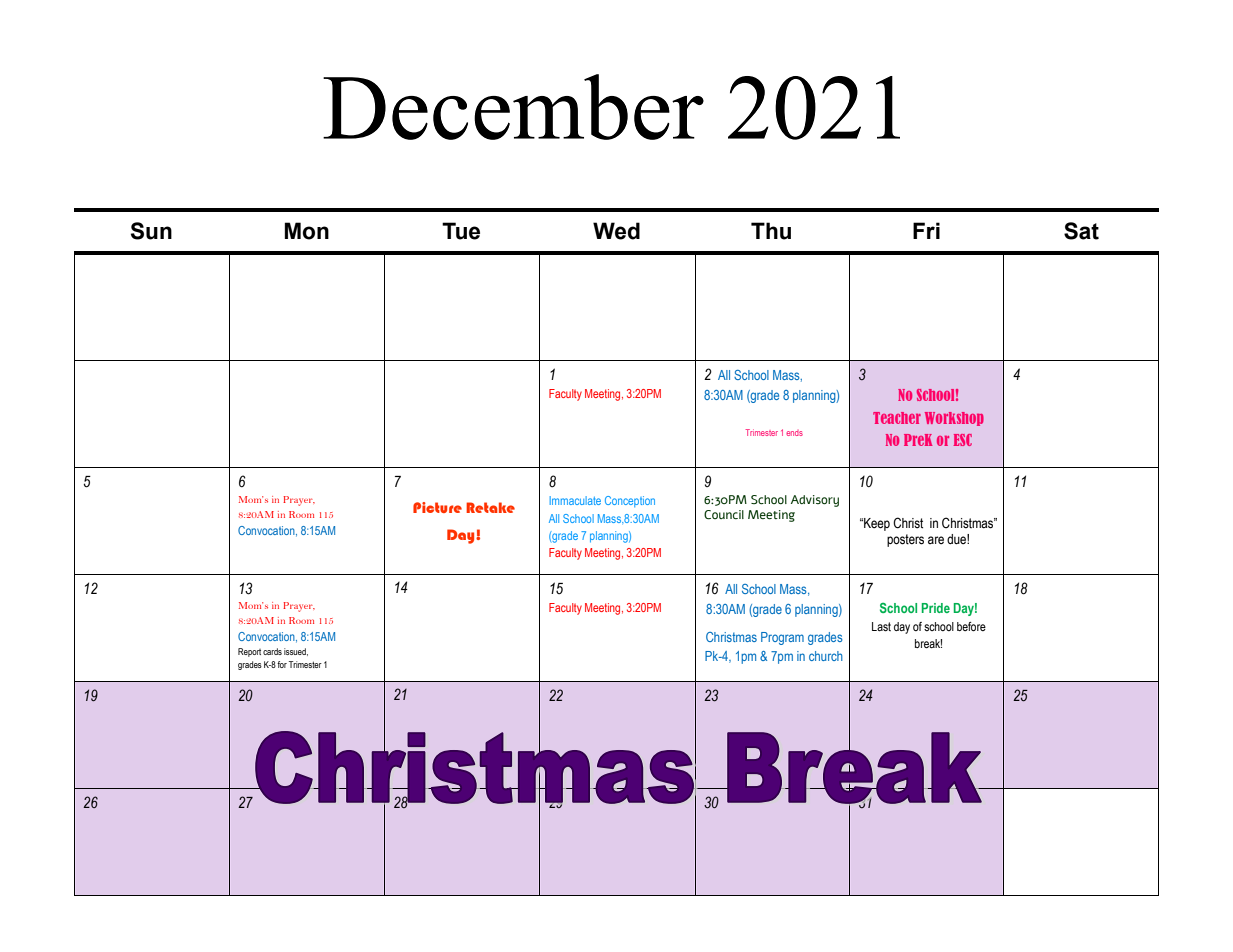 This page has height=952, width=1233. Describe the element at coordinates (306, 231) in the page. I see `Mon` at that location.
